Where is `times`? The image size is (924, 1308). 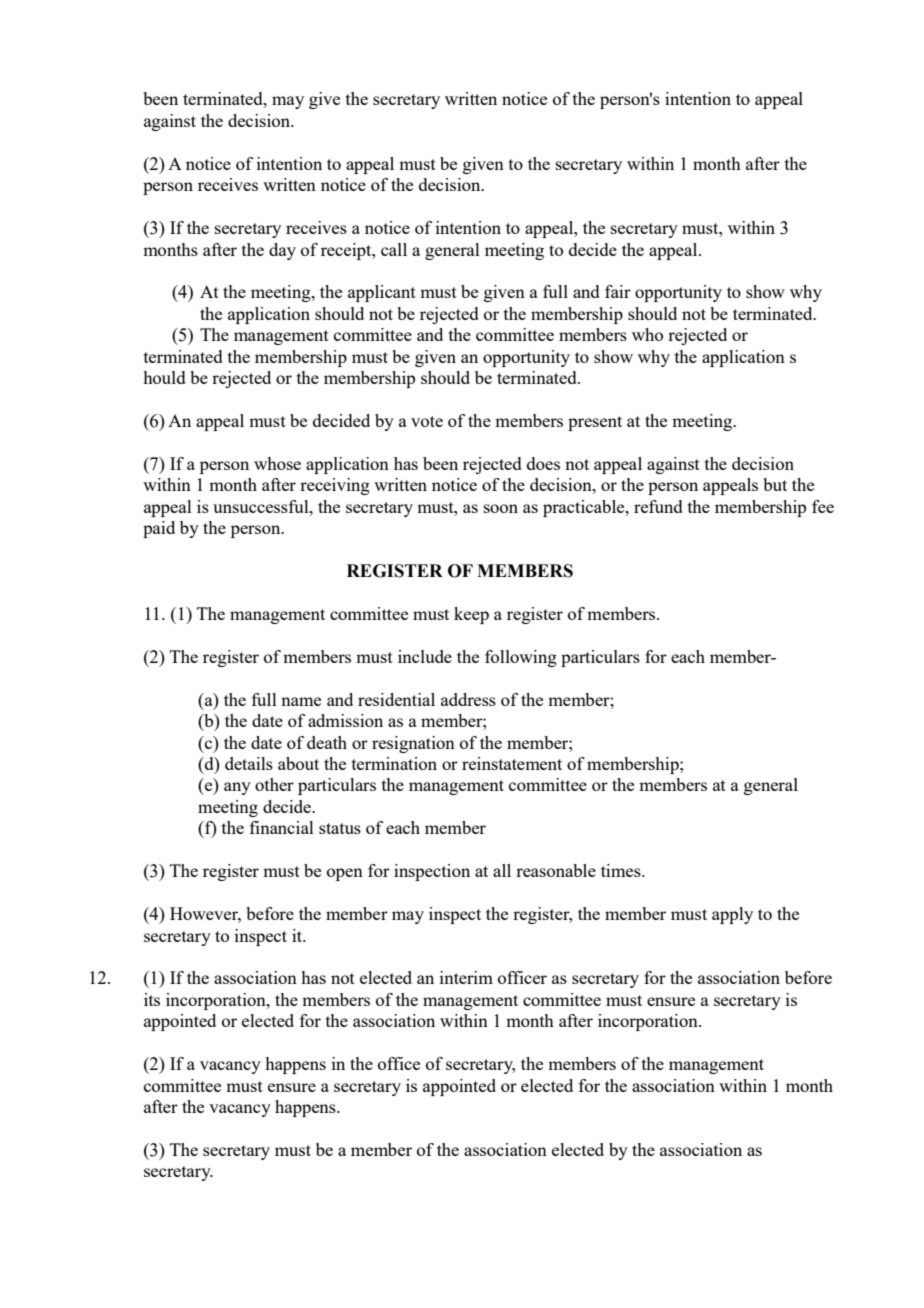 times is located at coordinates (622, 870).
